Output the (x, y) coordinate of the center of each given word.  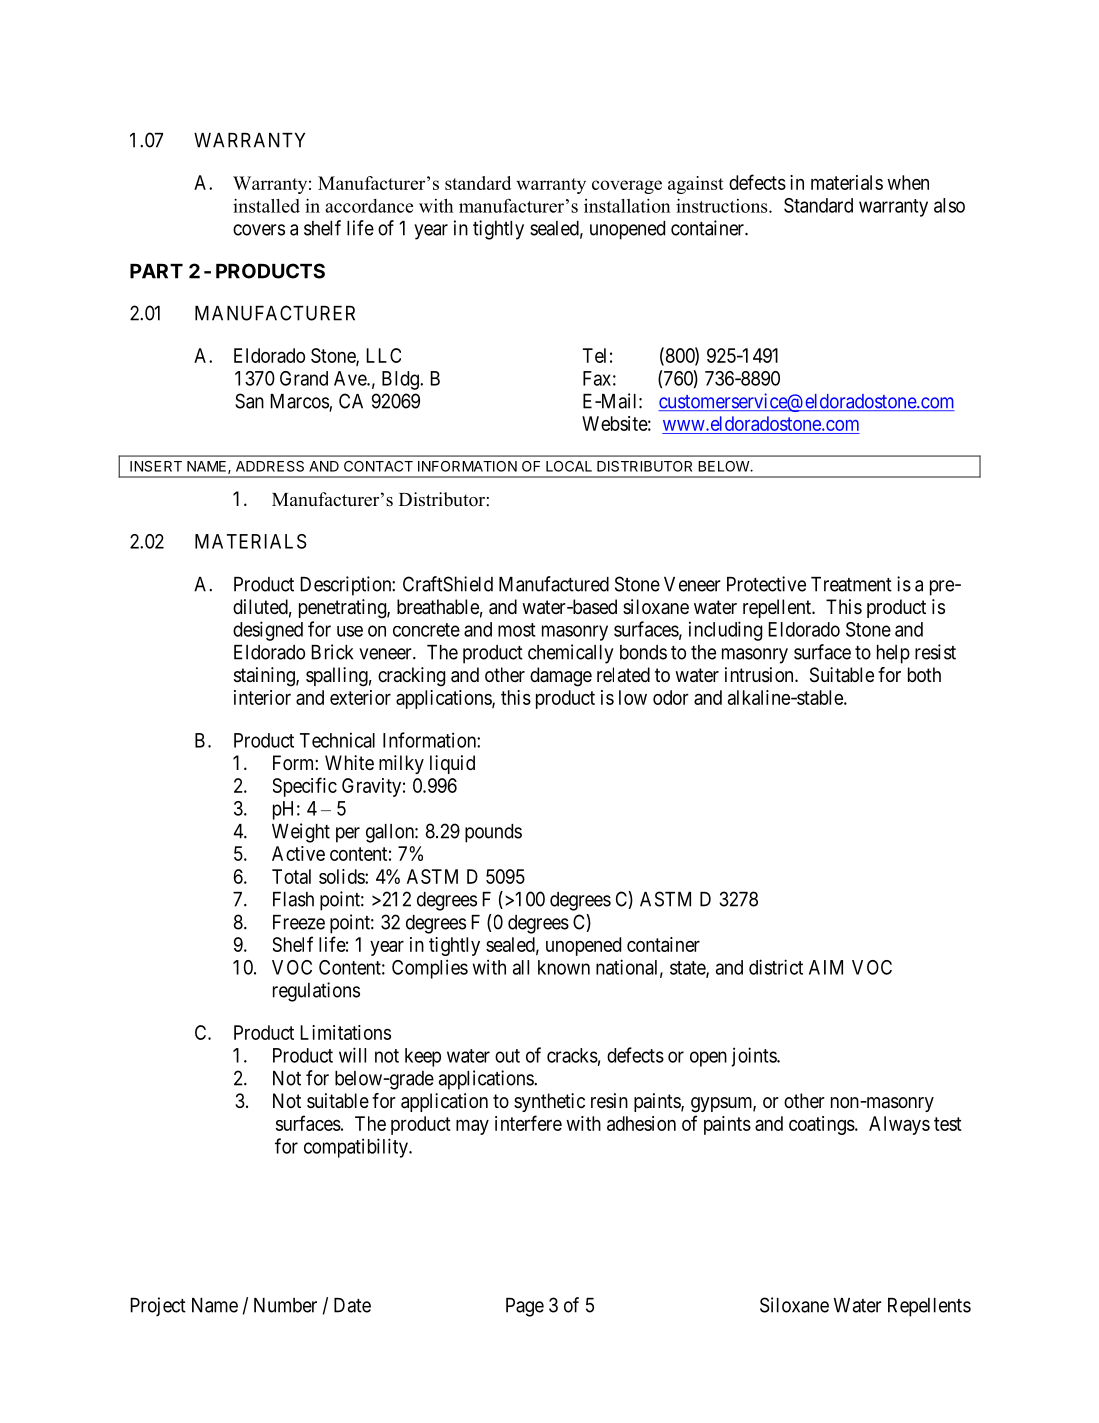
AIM (826, 967)
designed (268, 631)
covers (259, 230)
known (564, 967)
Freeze (299, 922)
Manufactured (554, 584)
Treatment (851, 584)
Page (525, 1307)
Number (285, 1305)
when (908, 182)
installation (627, 205)
